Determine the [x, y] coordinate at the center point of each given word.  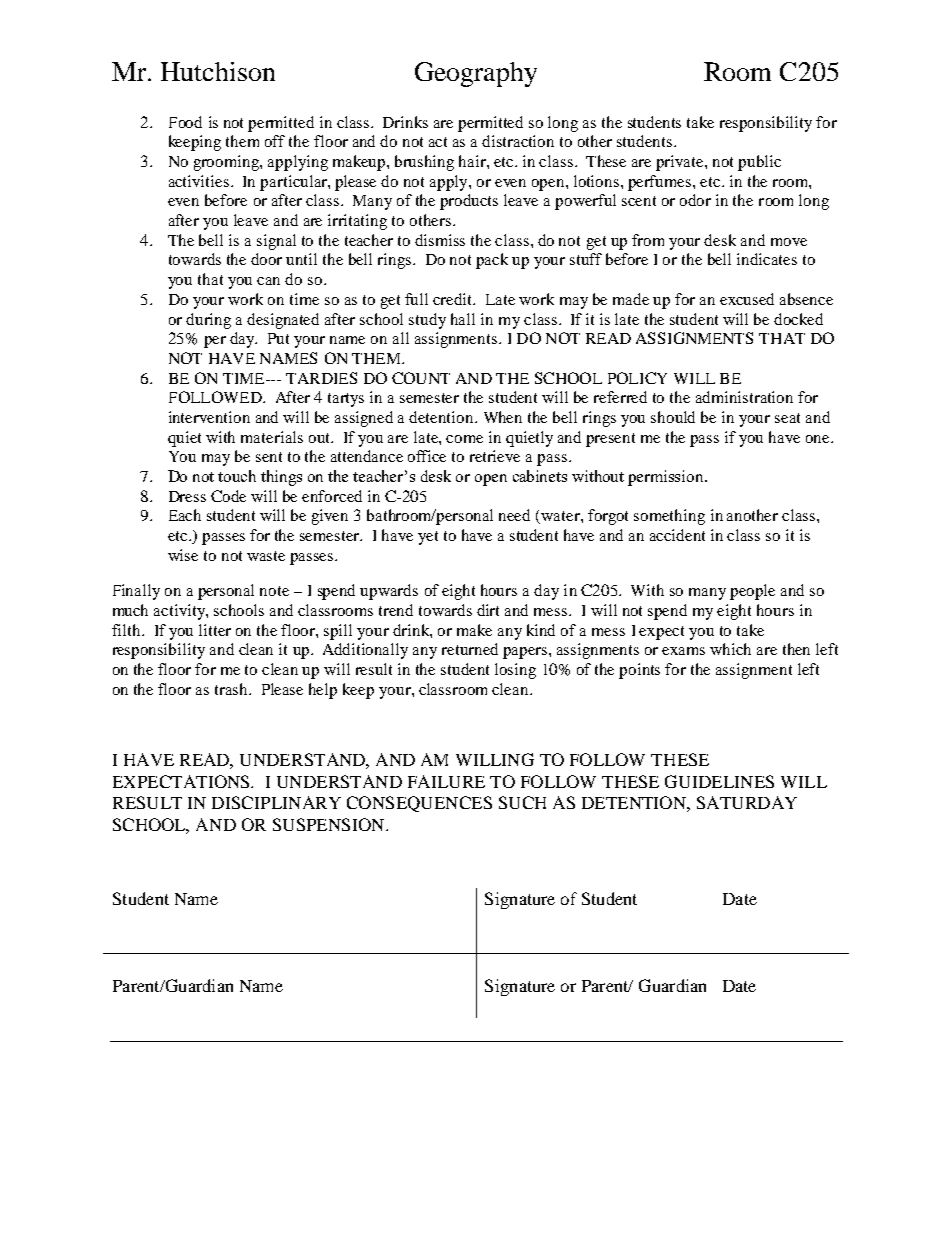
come [464, 439]
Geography [476, 74]
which [730, 649]
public [759, 163]
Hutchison [218, 71]
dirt [488, 610]
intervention [209, 417]
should [673, 417]
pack [492, 261]
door [266, 259]
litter [215, 630]
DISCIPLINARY [276, 802]
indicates [767, 259]
